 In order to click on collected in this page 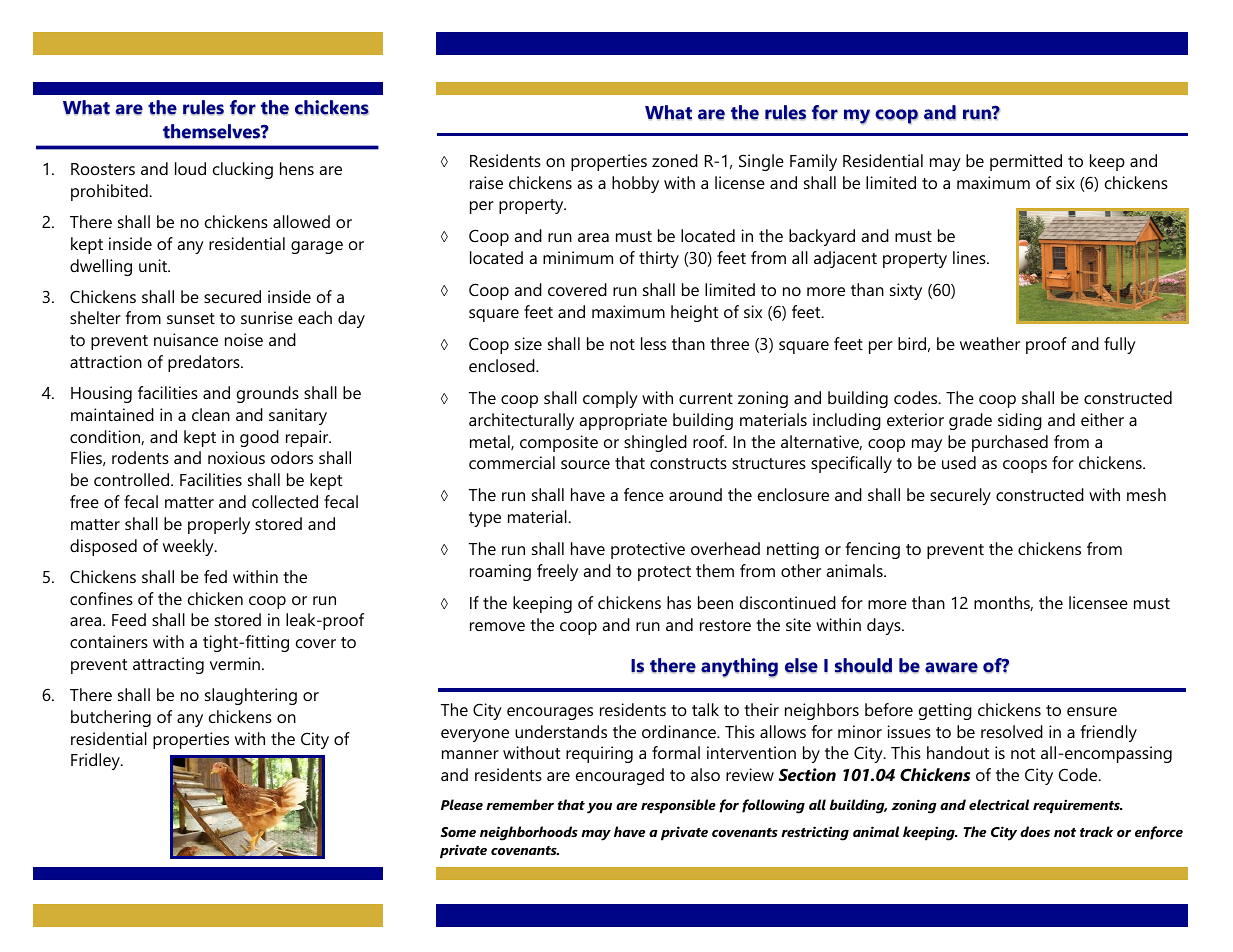, I will do `click(285, 501)`.
